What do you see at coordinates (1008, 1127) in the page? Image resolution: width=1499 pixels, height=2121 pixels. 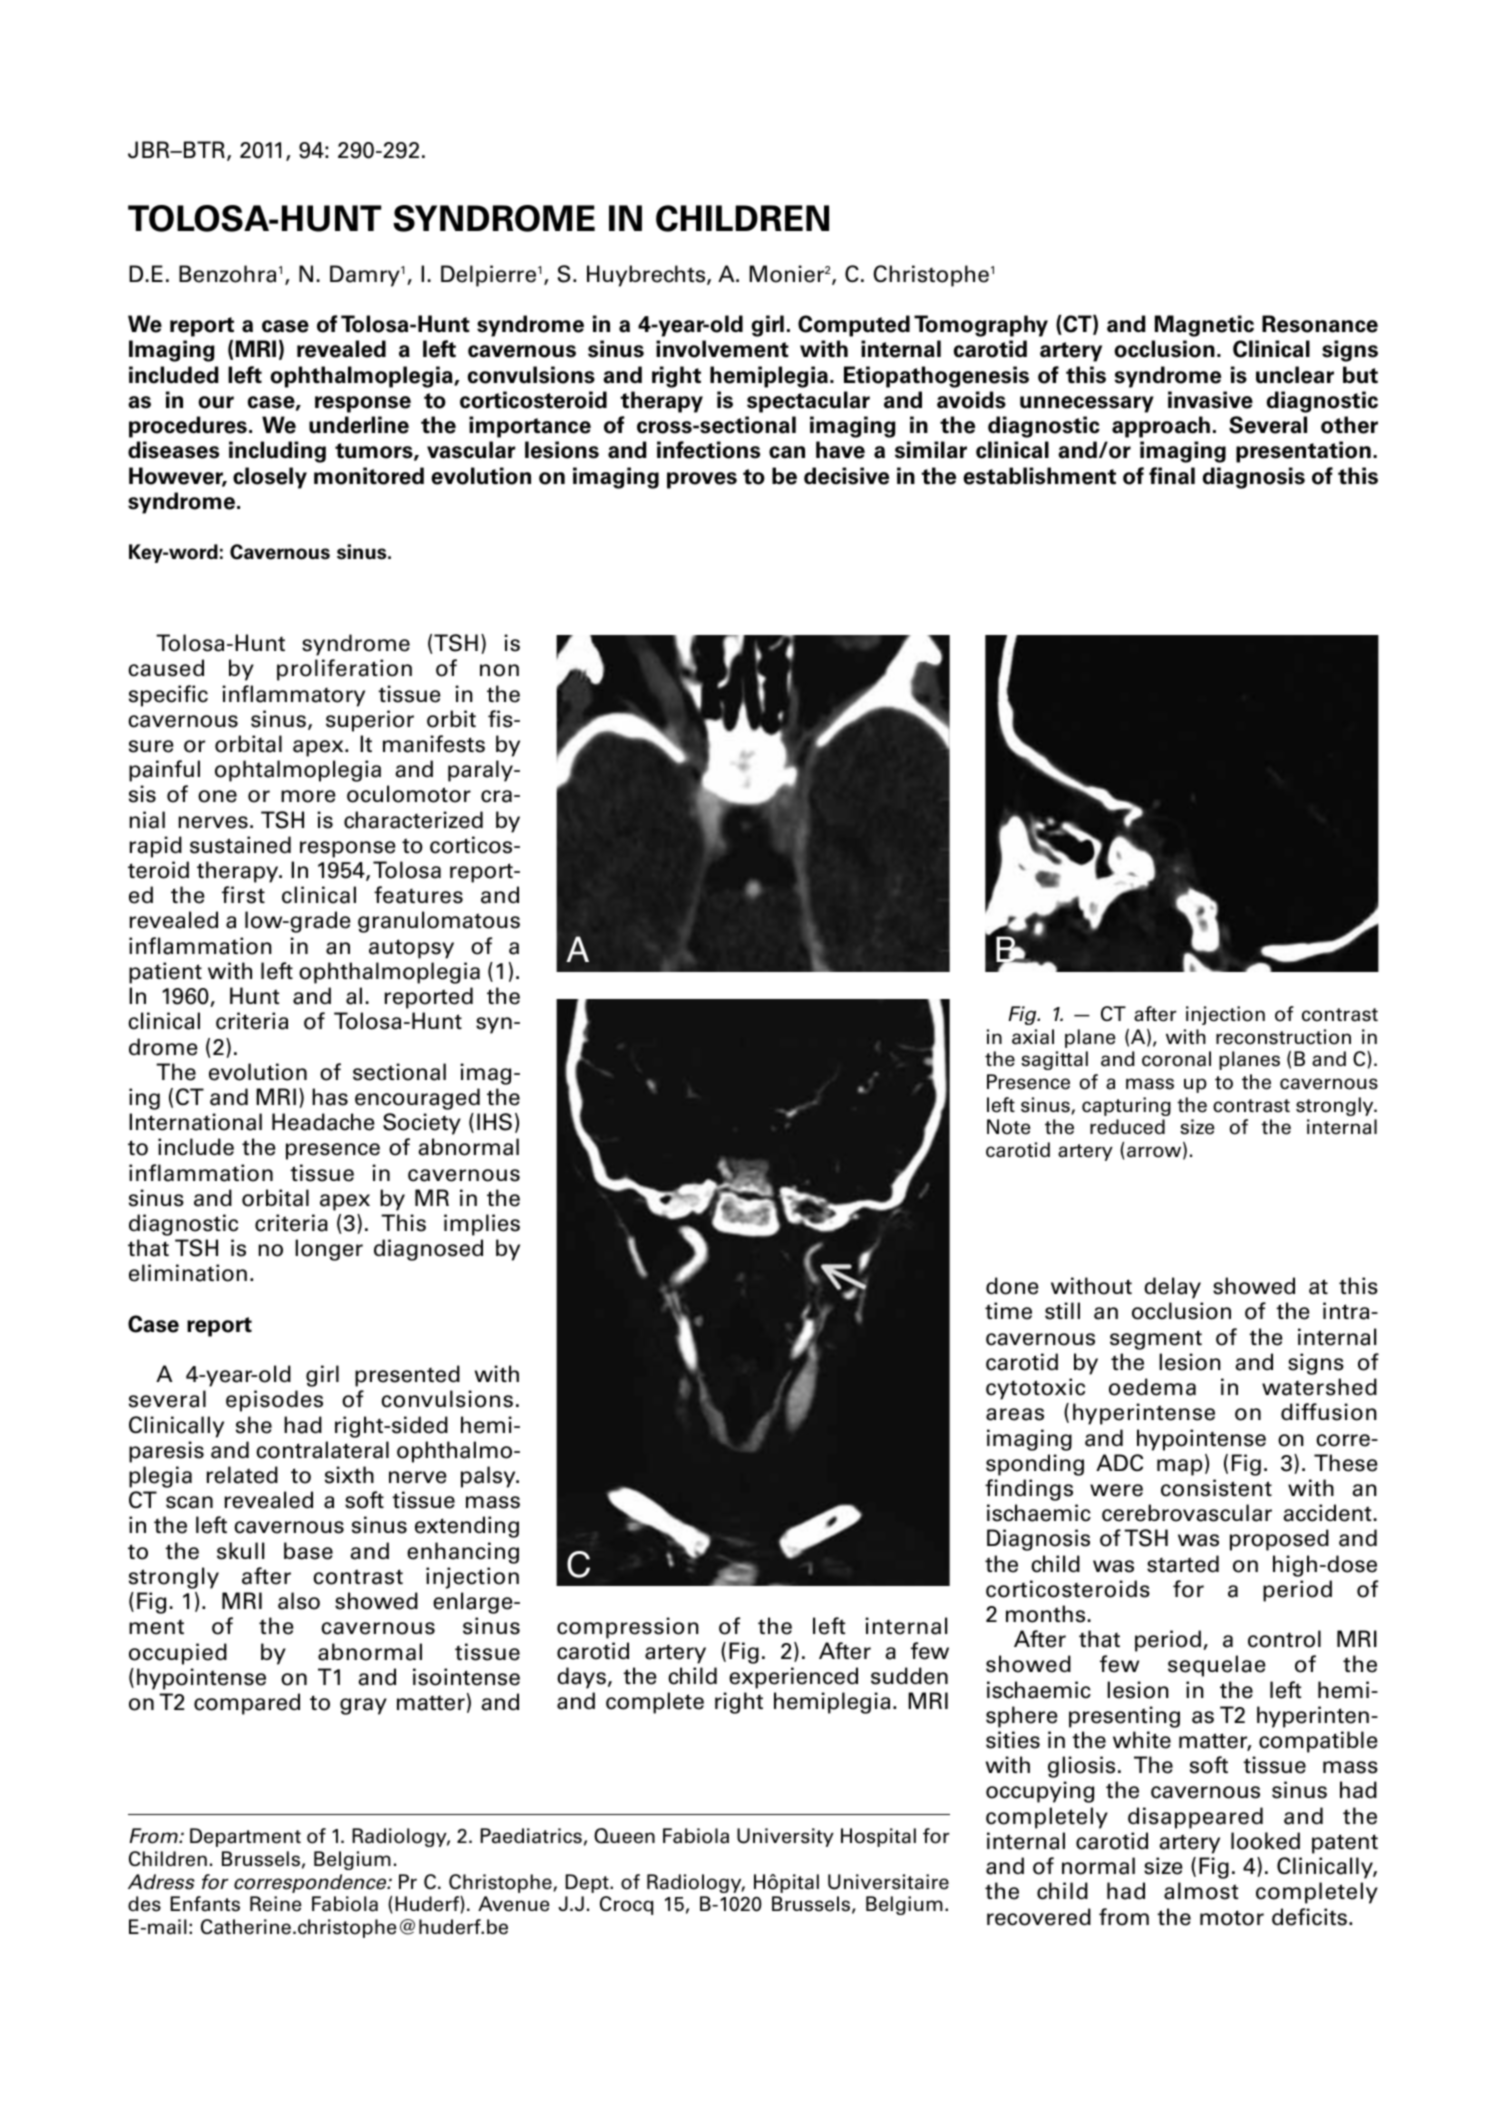 I see `Note` at bounding box center [1008, 1127].
